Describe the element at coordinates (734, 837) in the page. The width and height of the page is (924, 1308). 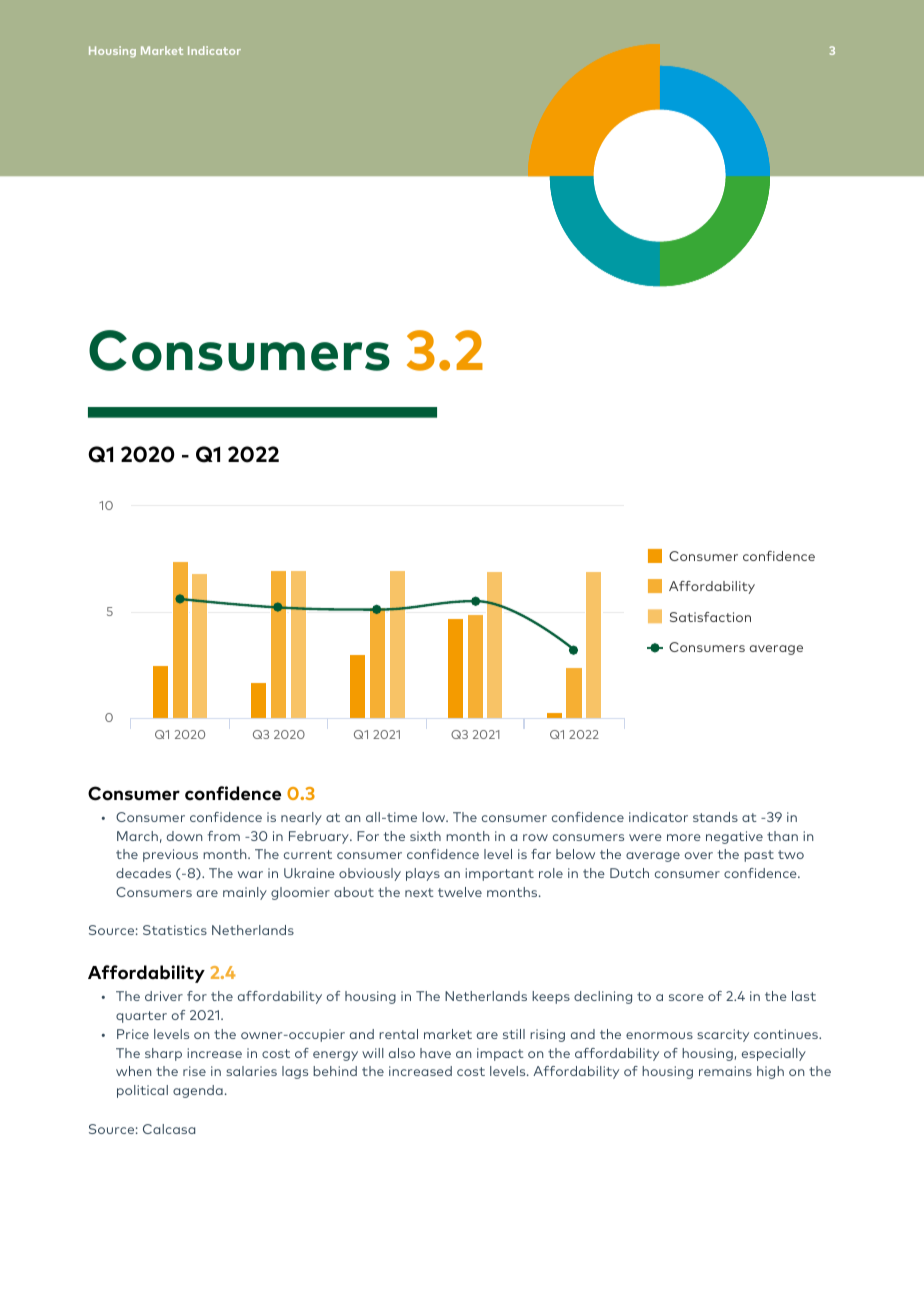
I see `negative` at that location.
